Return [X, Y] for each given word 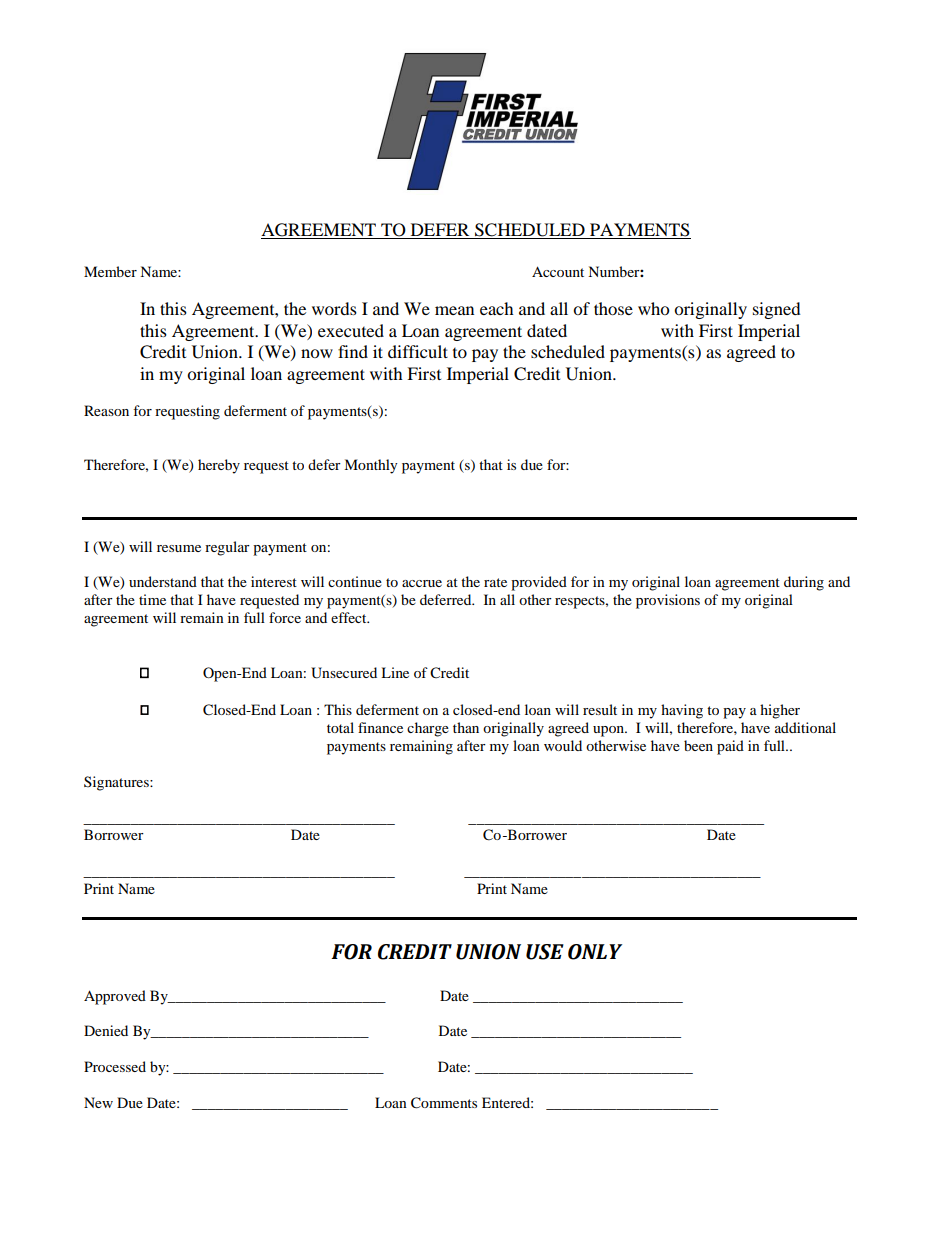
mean [454, 310]
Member [110, 271]
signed [777, 310]
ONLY [595, 952]
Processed [115, 1066]
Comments [444, 1103]
